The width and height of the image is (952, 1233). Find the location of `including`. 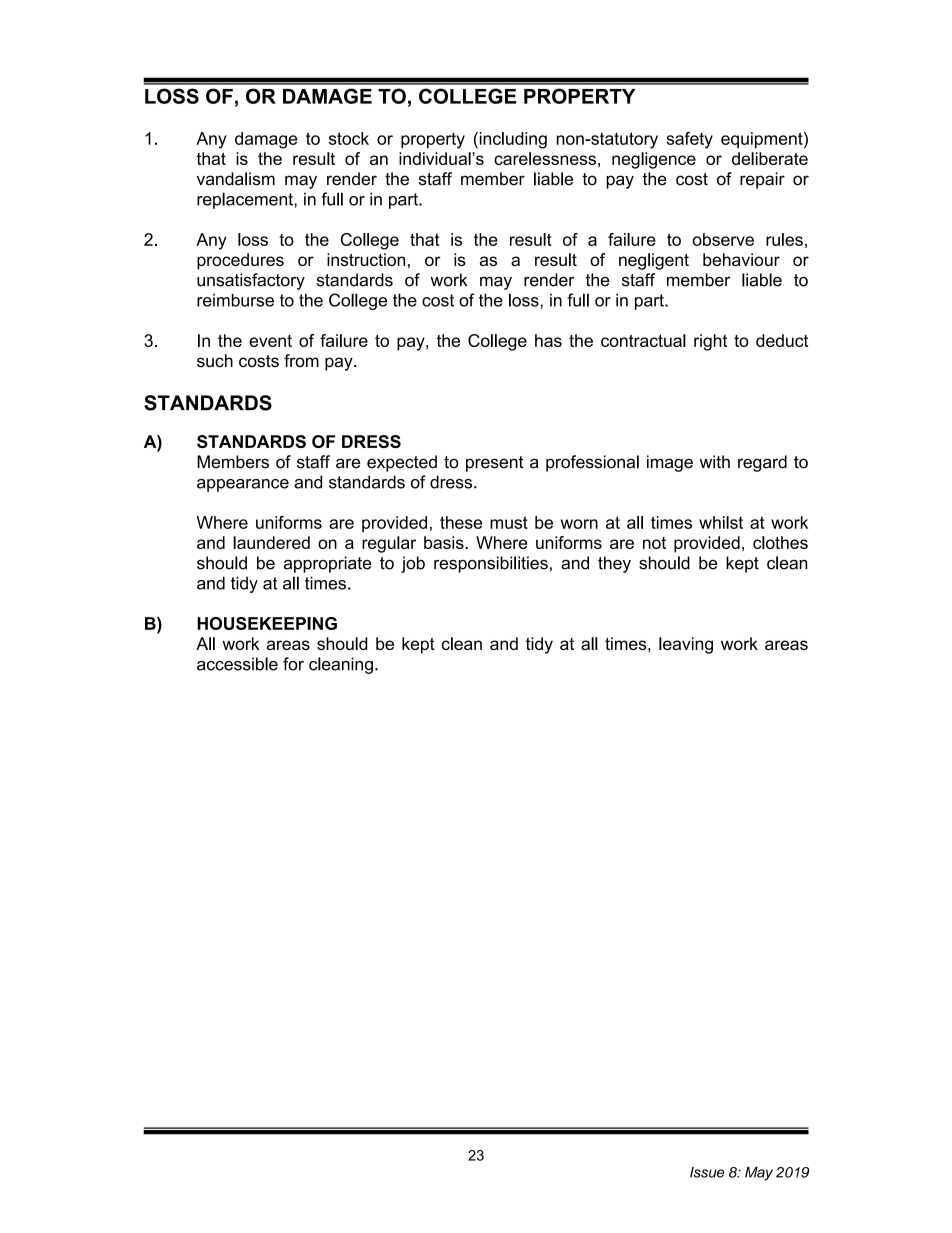

including is located at coordinates (512, 140).
